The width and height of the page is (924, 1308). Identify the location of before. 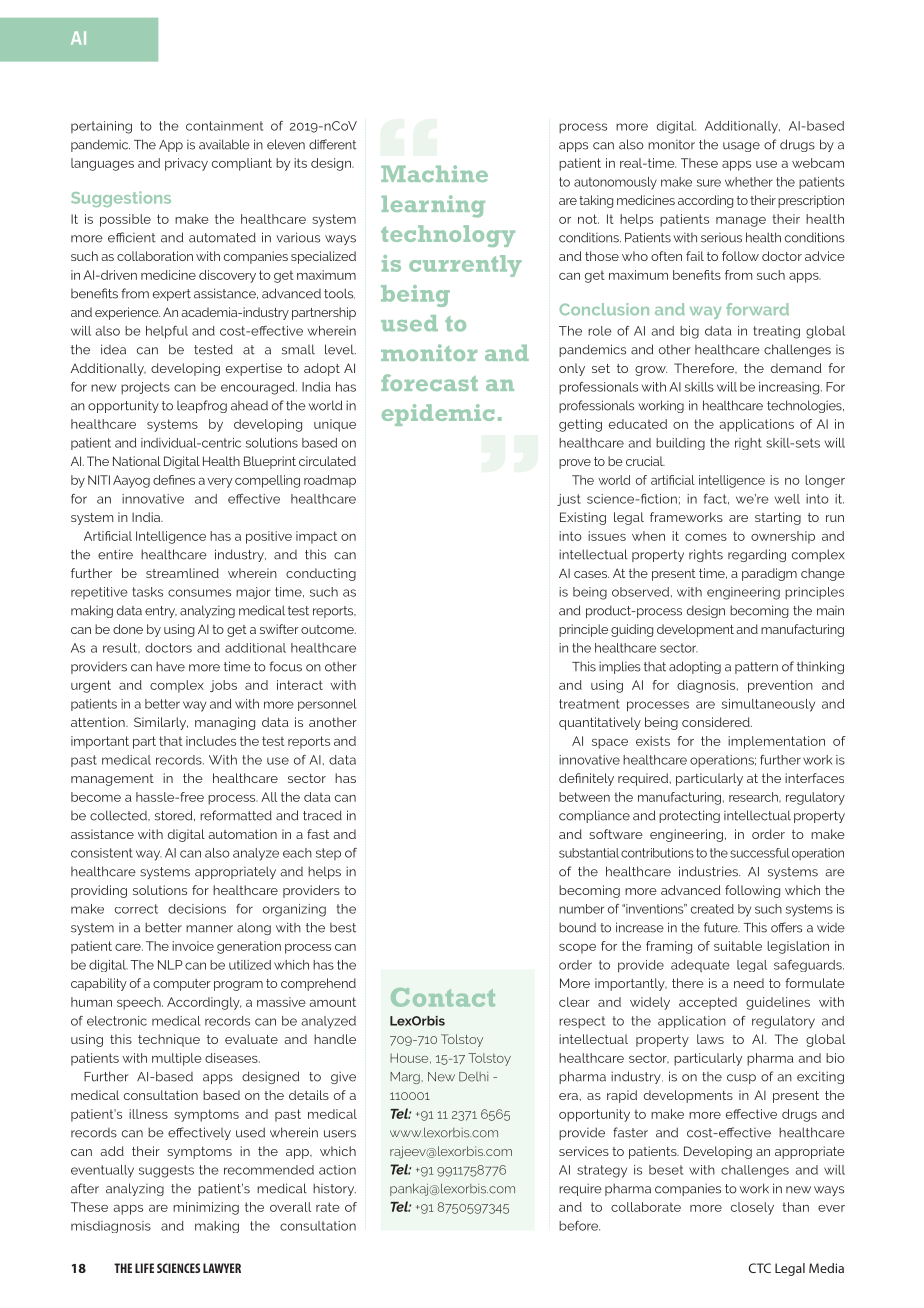
(579, 1226).
